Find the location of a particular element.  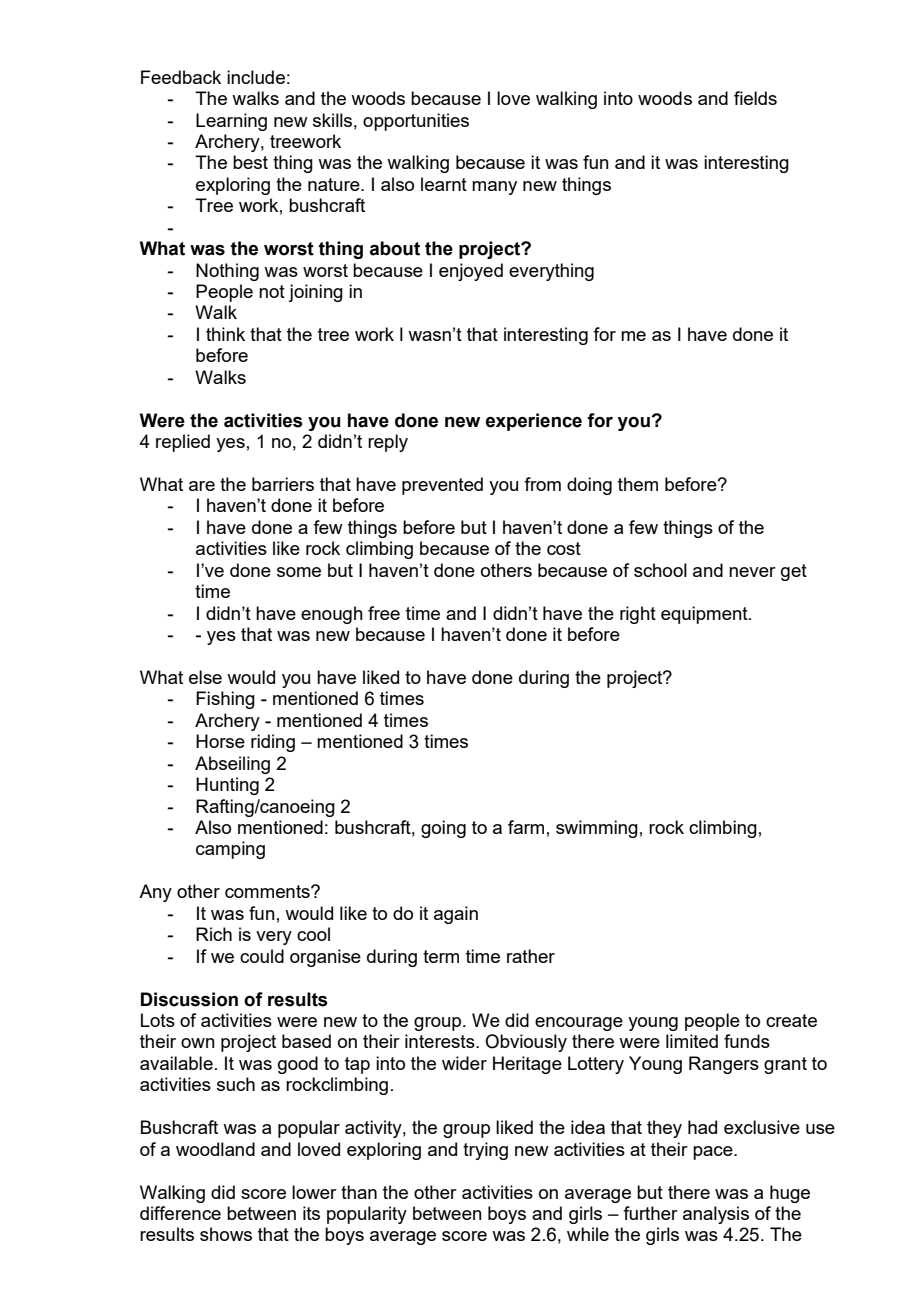

shows is located at coordinates (226, 1234).
